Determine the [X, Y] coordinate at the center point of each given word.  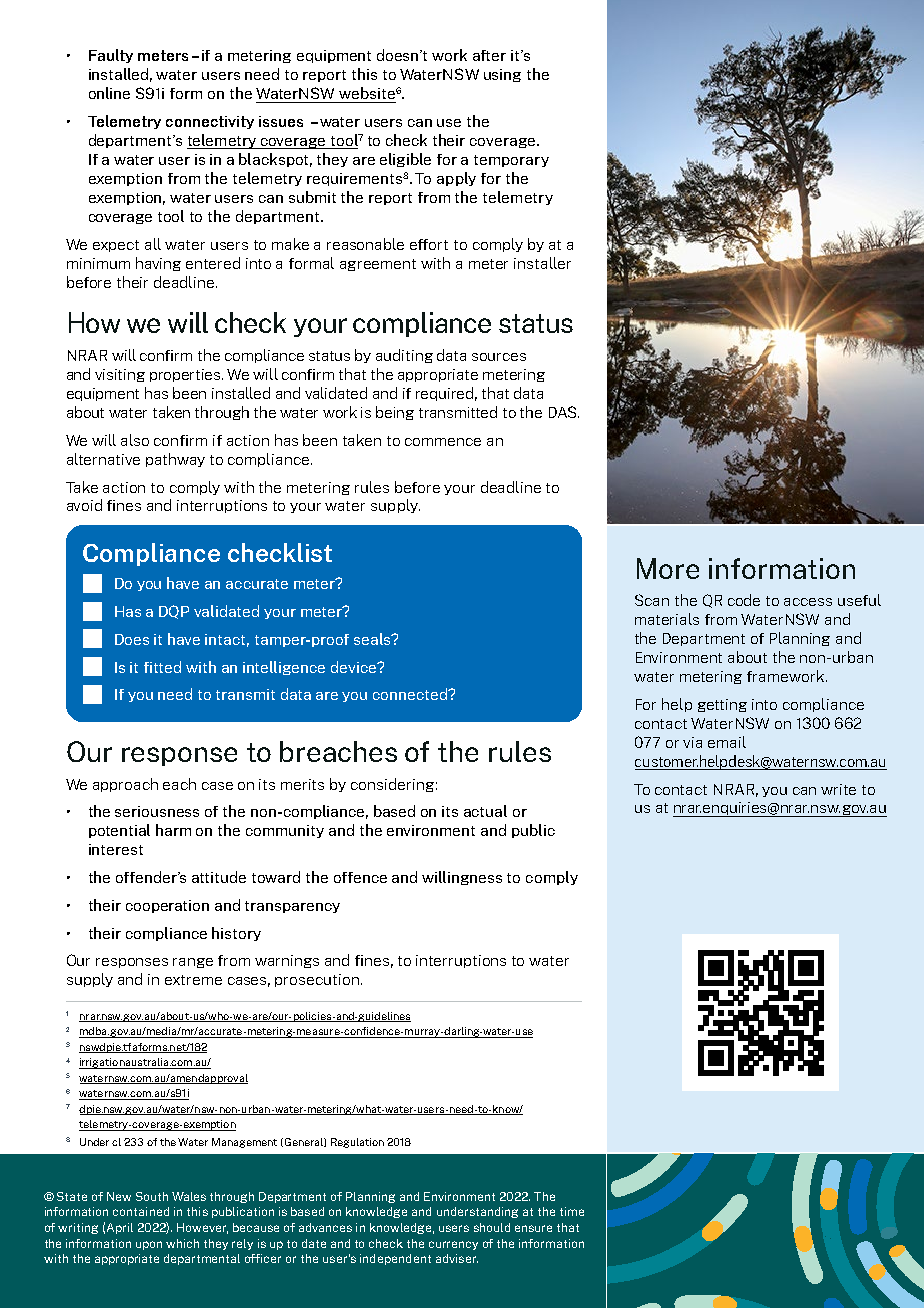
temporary [511, 161]
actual [485, 811]
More [668, 568]
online [109, 93]
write [838, 789]
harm [173, 830]
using [502, 75]
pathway [175, 460]
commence [443, 442]
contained [141, 1211]
